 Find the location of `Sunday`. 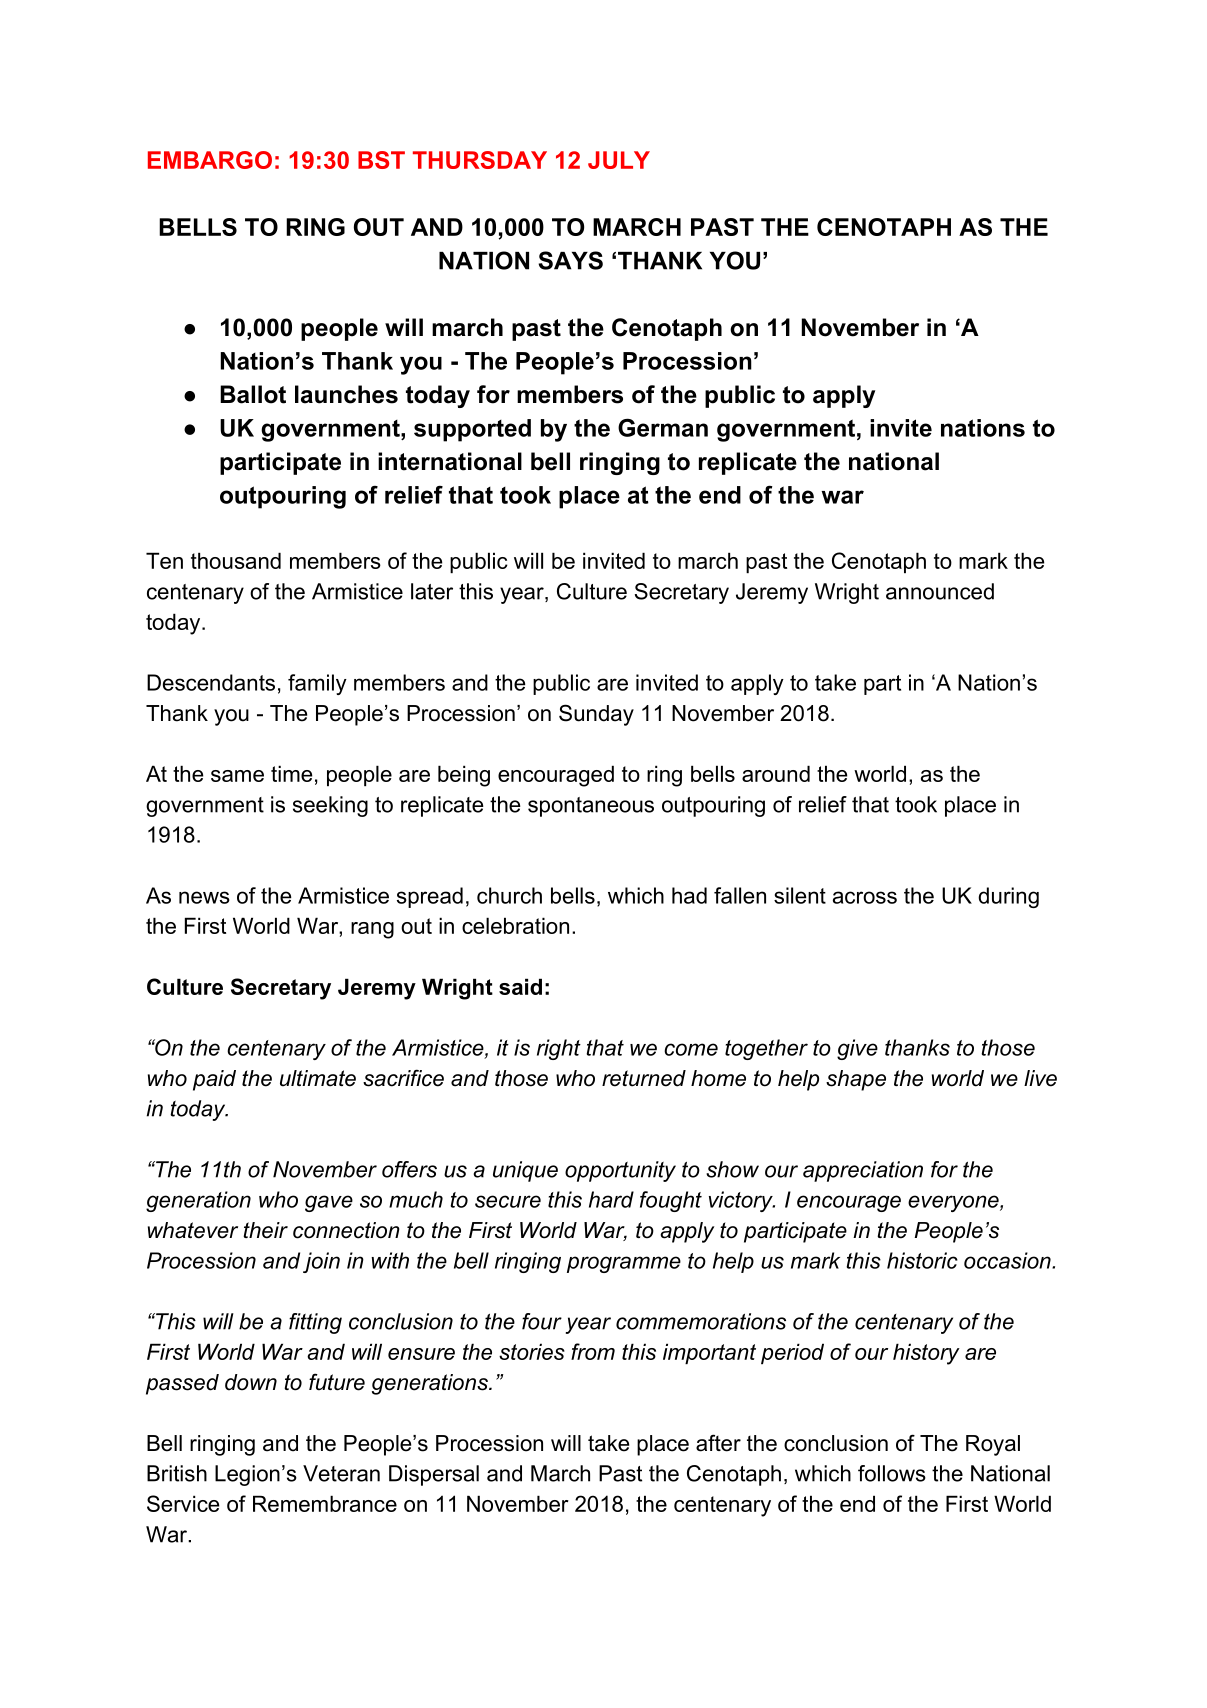

Sunday is located at coordinates (596, 715).
